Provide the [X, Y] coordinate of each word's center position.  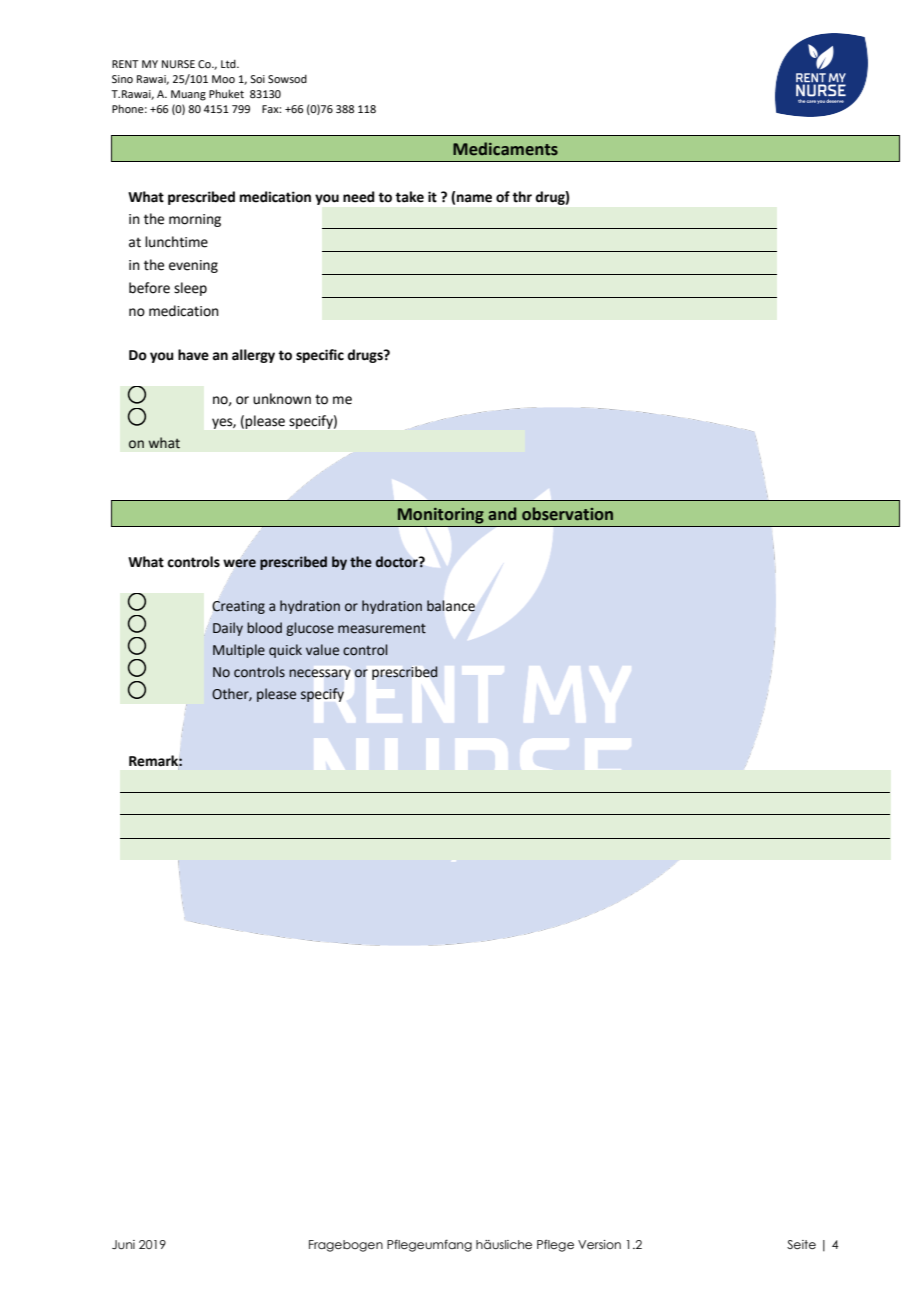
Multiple [239, 651]
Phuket [226, 93]
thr [522, 197]
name [474, 198]
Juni [123, 1244]
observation [567, 514]
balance [451, 606]
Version [599, 1244]
